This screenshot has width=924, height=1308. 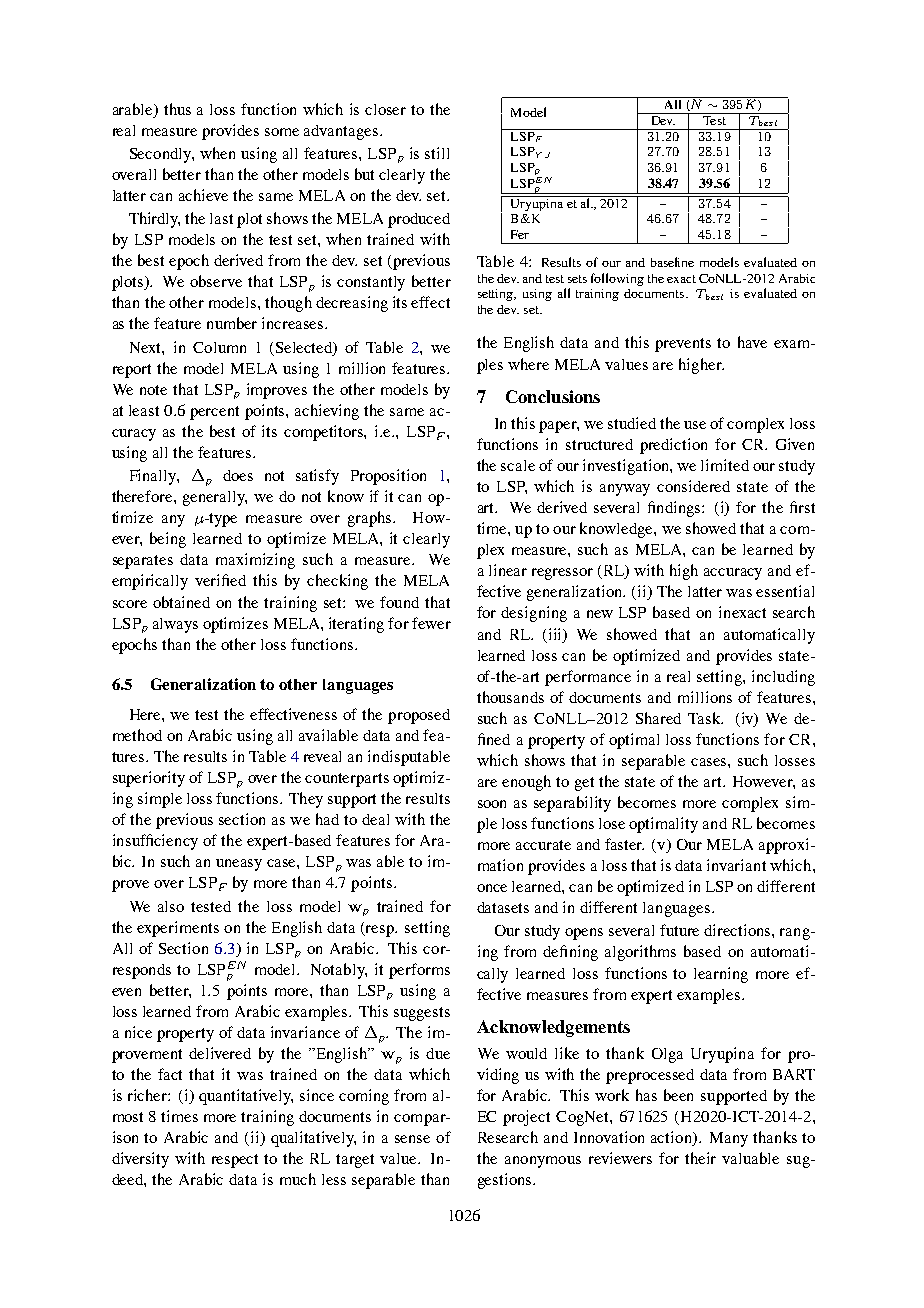 I want to click on sense, so click(x=412, y=1139).
